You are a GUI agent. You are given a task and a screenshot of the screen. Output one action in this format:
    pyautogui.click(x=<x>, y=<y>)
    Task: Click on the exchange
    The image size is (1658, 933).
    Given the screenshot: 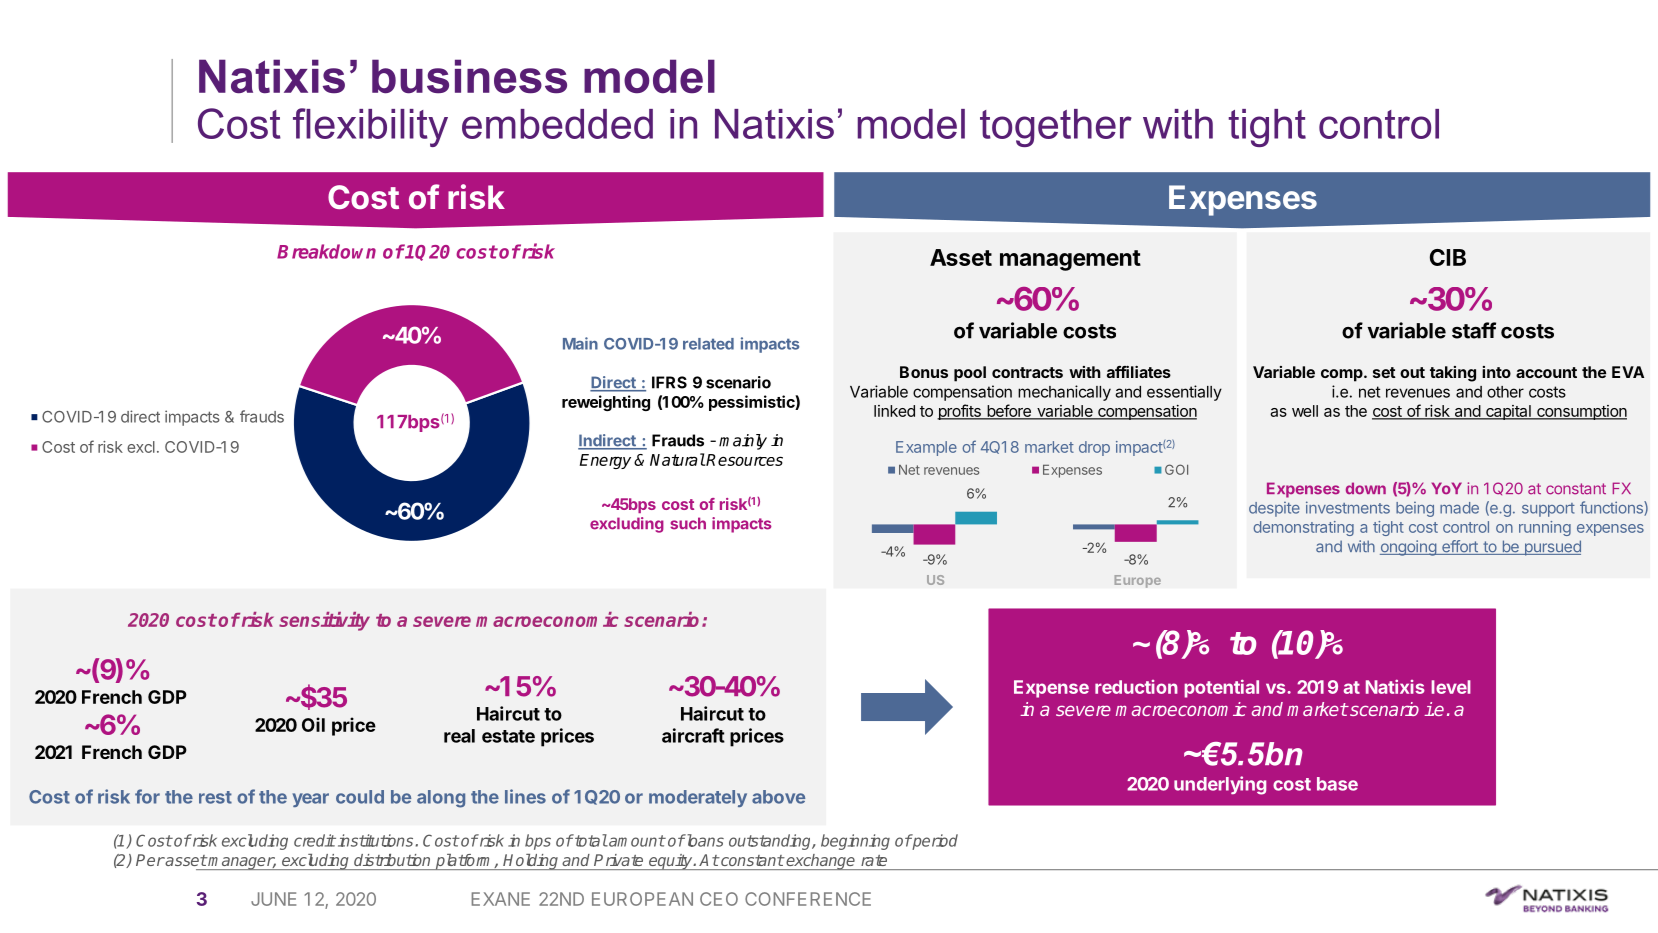 What is the action you would take?
    pyautogui.click(x=821, y=862)
